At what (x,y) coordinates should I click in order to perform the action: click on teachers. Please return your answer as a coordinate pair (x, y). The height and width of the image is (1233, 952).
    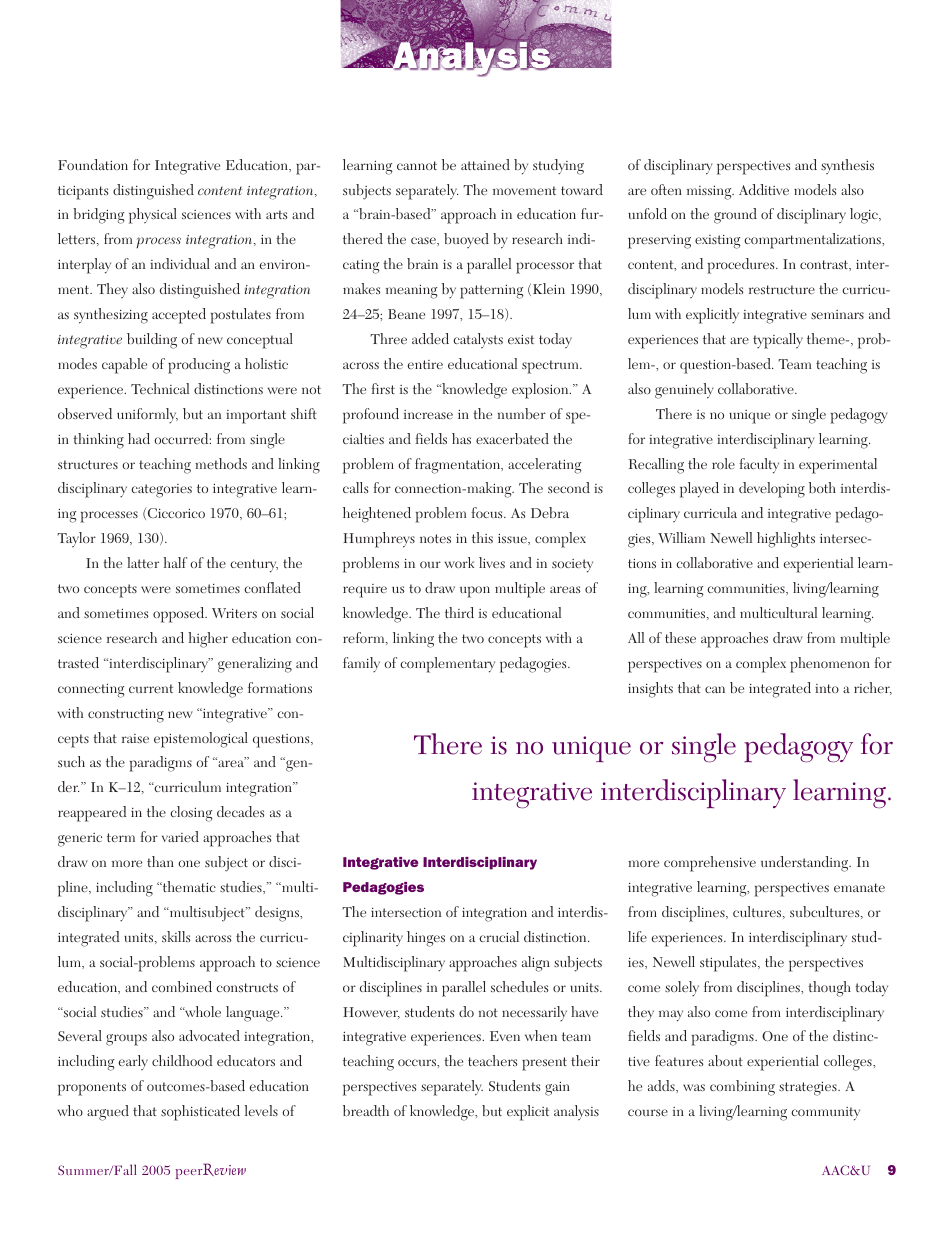
    Looking at the image, I should click on (492, 1060).
